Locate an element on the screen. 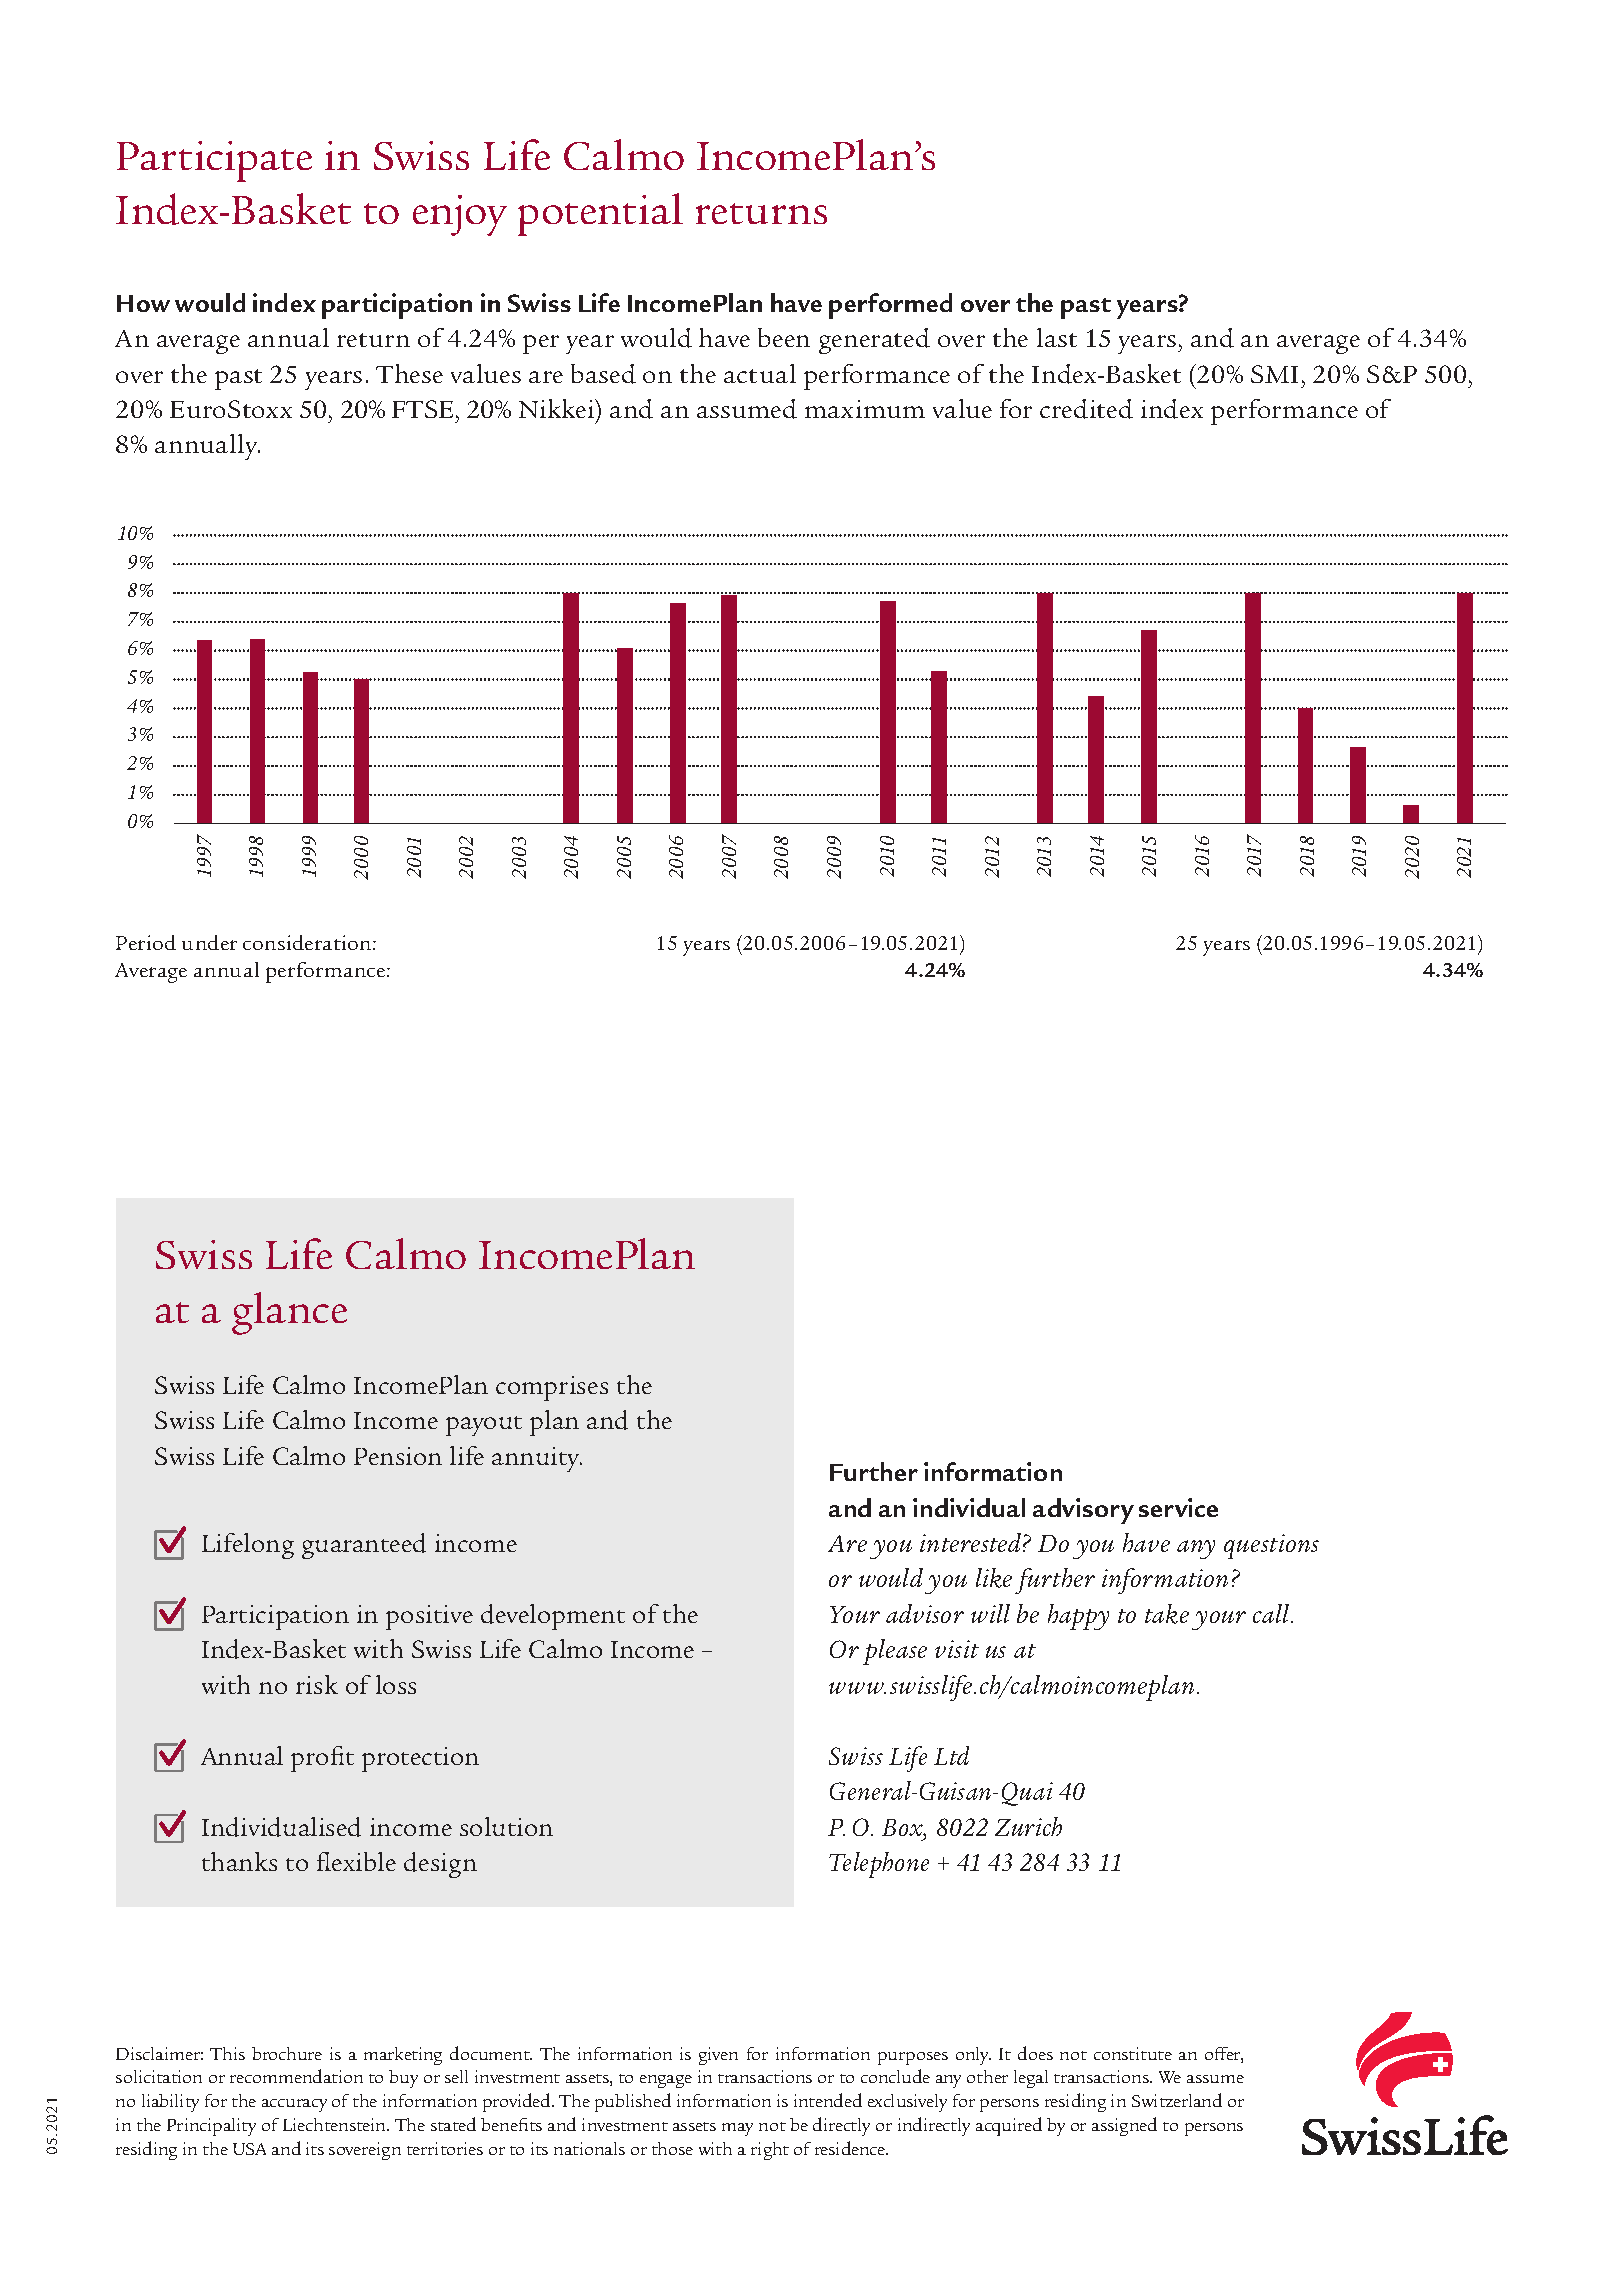  credited is located at coordinates (1086, 409).
